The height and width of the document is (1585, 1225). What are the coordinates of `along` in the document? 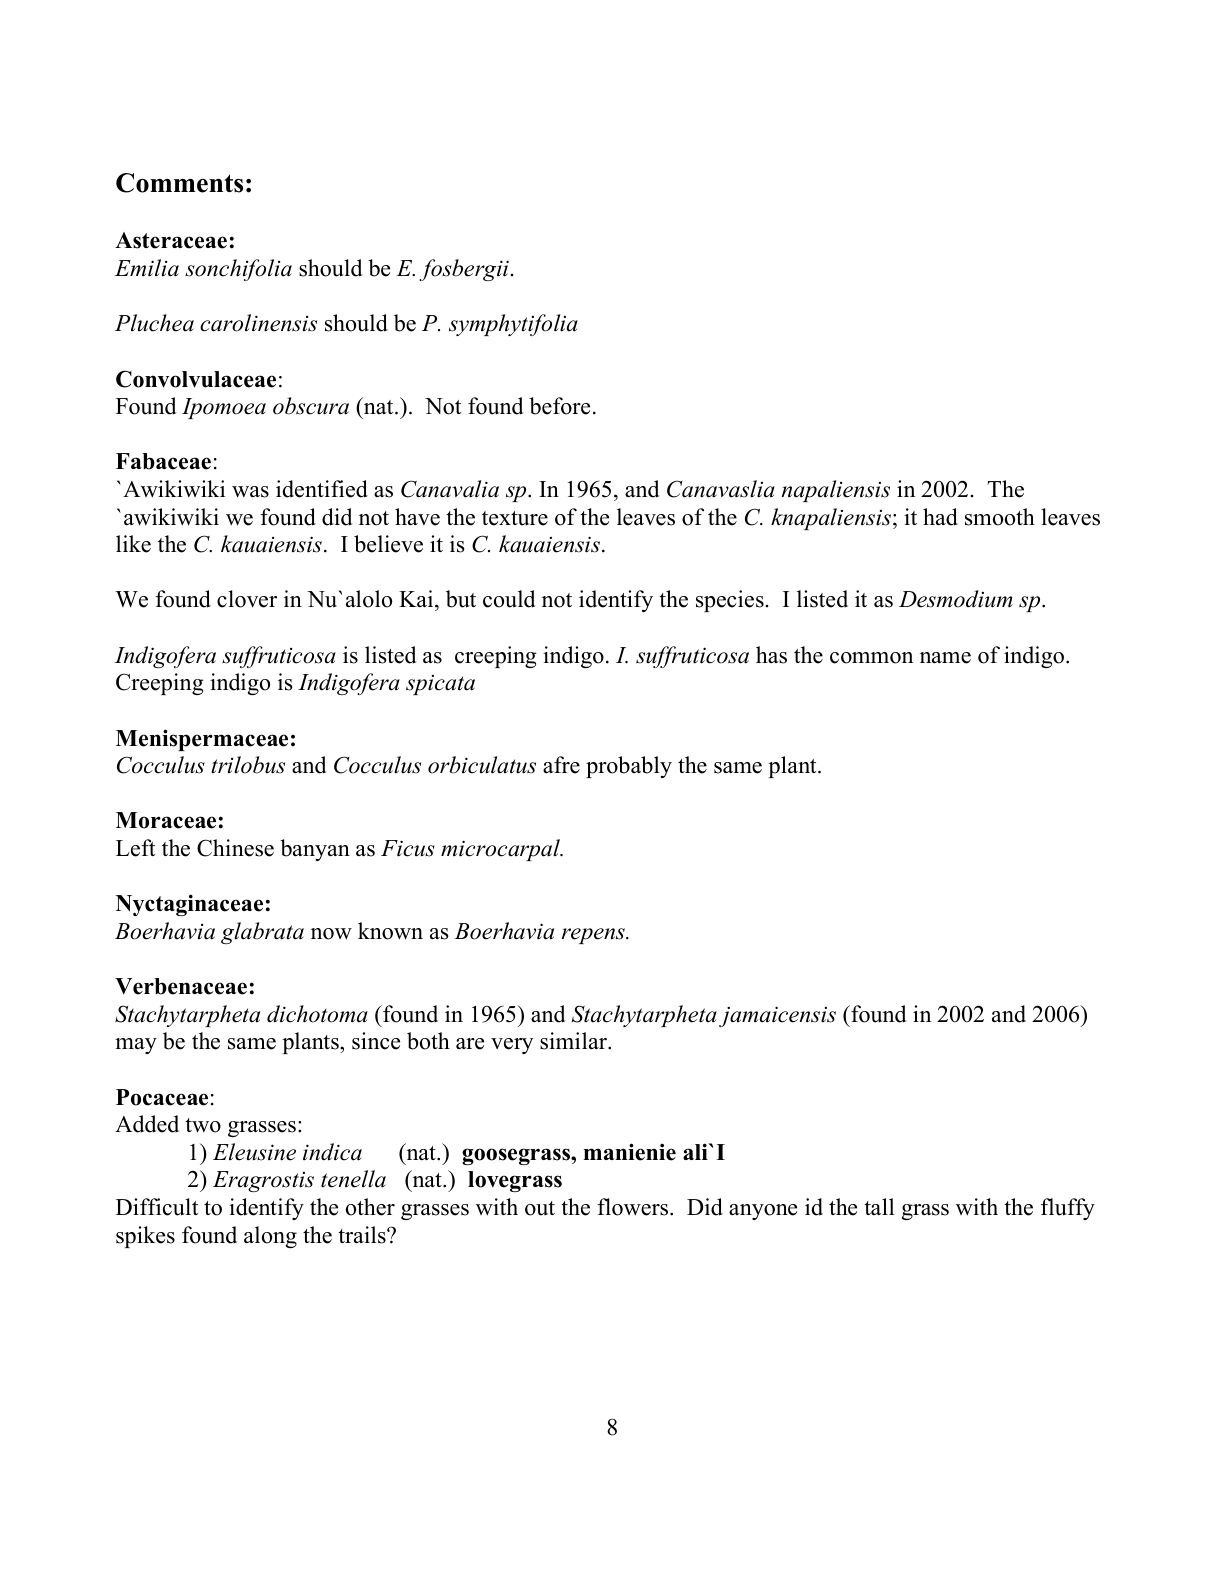 It's located at (270, 1237).
